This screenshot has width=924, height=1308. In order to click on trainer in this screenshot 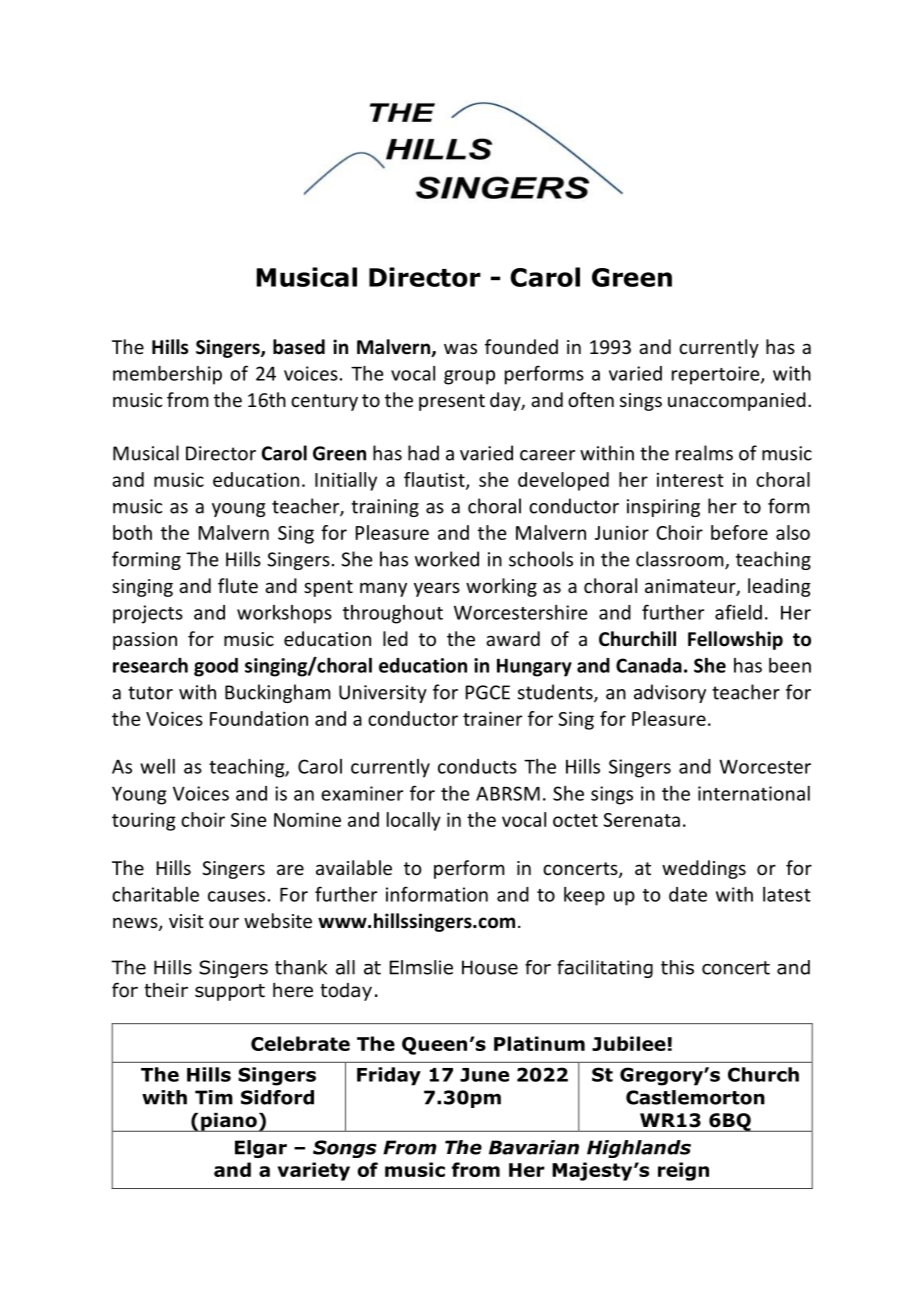, I will do `click(492, 718)`.
